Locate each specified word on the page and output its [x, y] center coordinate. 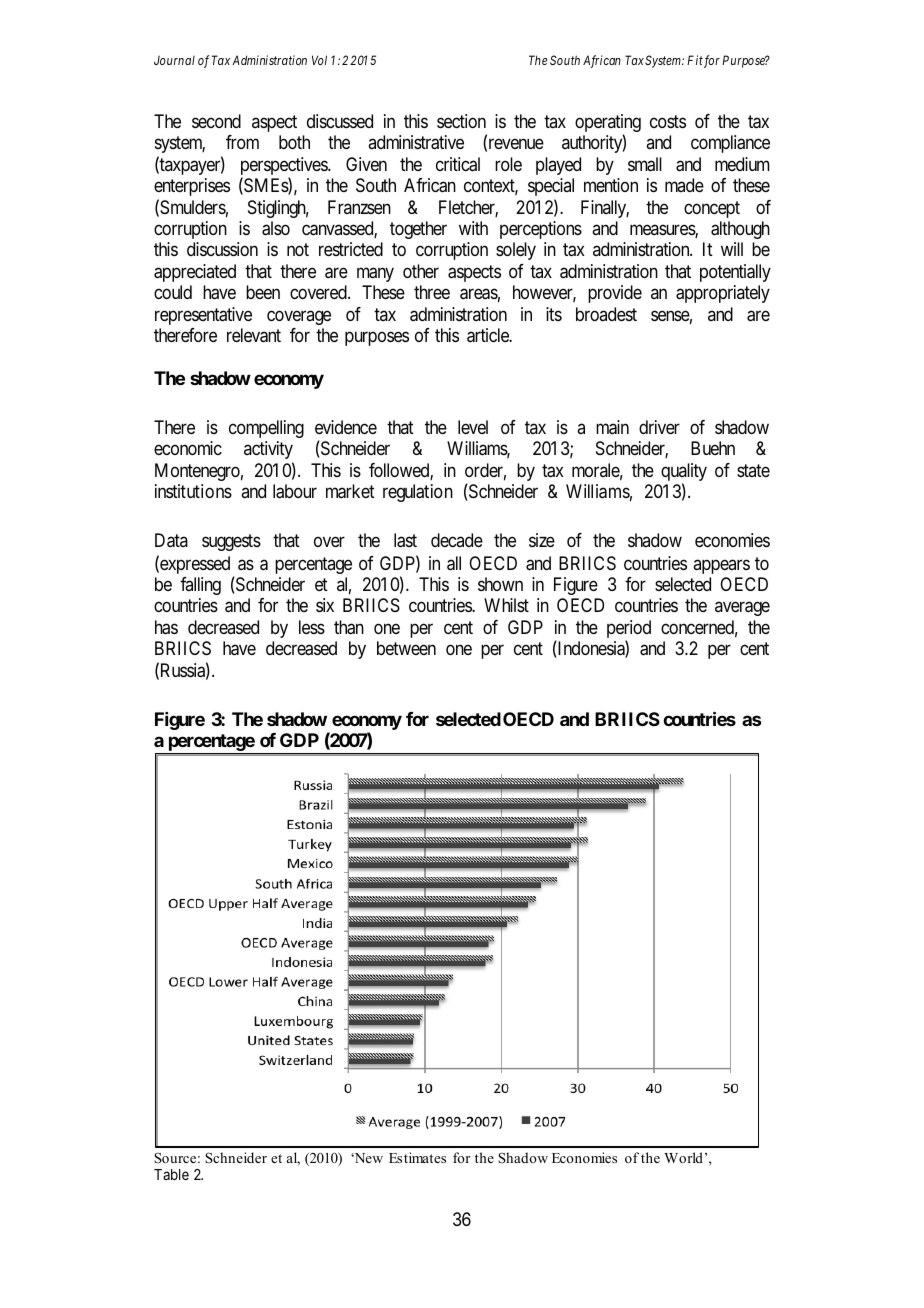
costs [668, 121]
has [166, 627]
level [473, 427]
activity [268, 450]
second [216, 121]
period [629, 630]
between [406, 648]
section [461, 121]
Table [171, 1174]
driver [659, 427]
